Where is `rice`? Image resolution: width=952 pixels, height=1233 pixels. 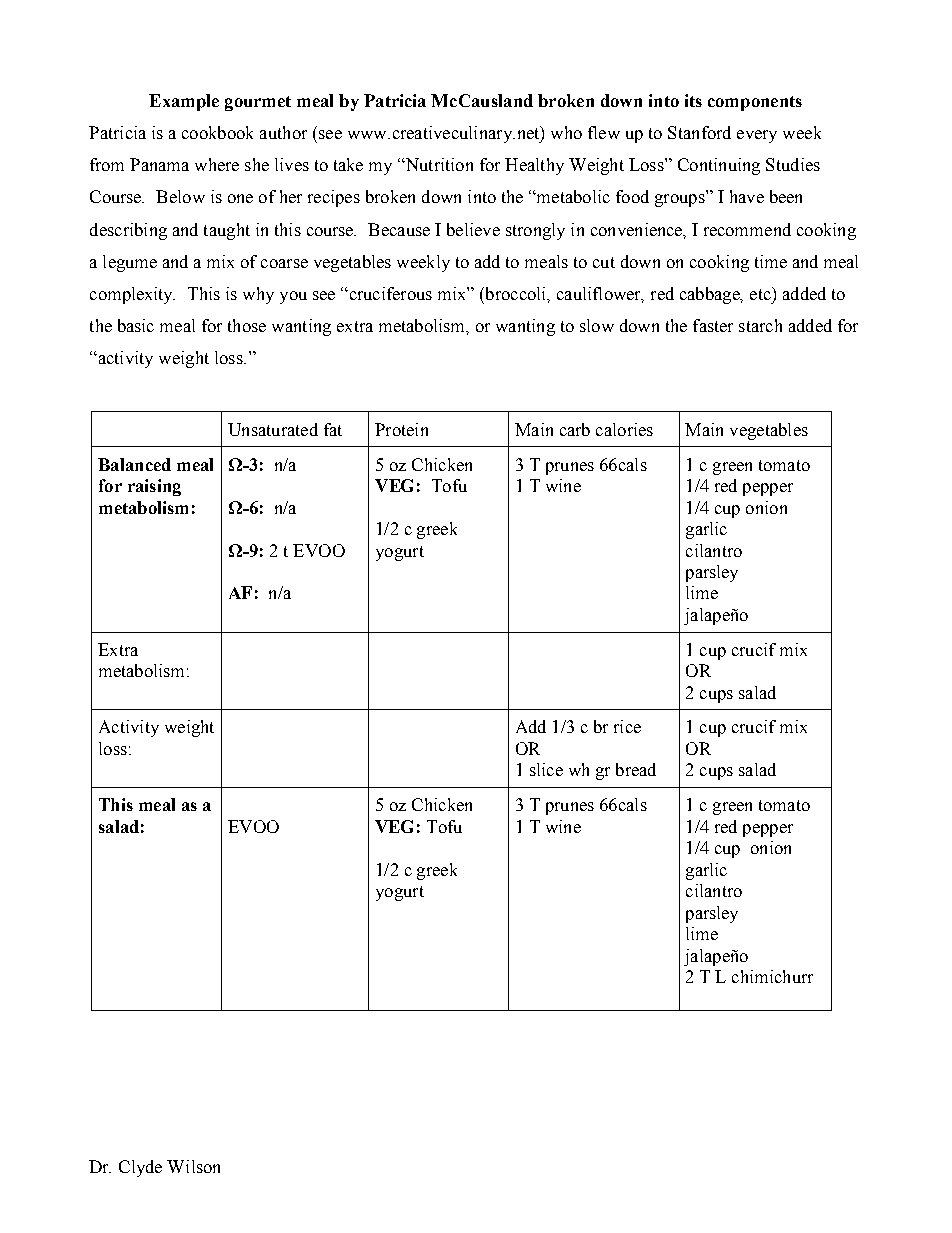 rice is located at coordinates (627, 726).
